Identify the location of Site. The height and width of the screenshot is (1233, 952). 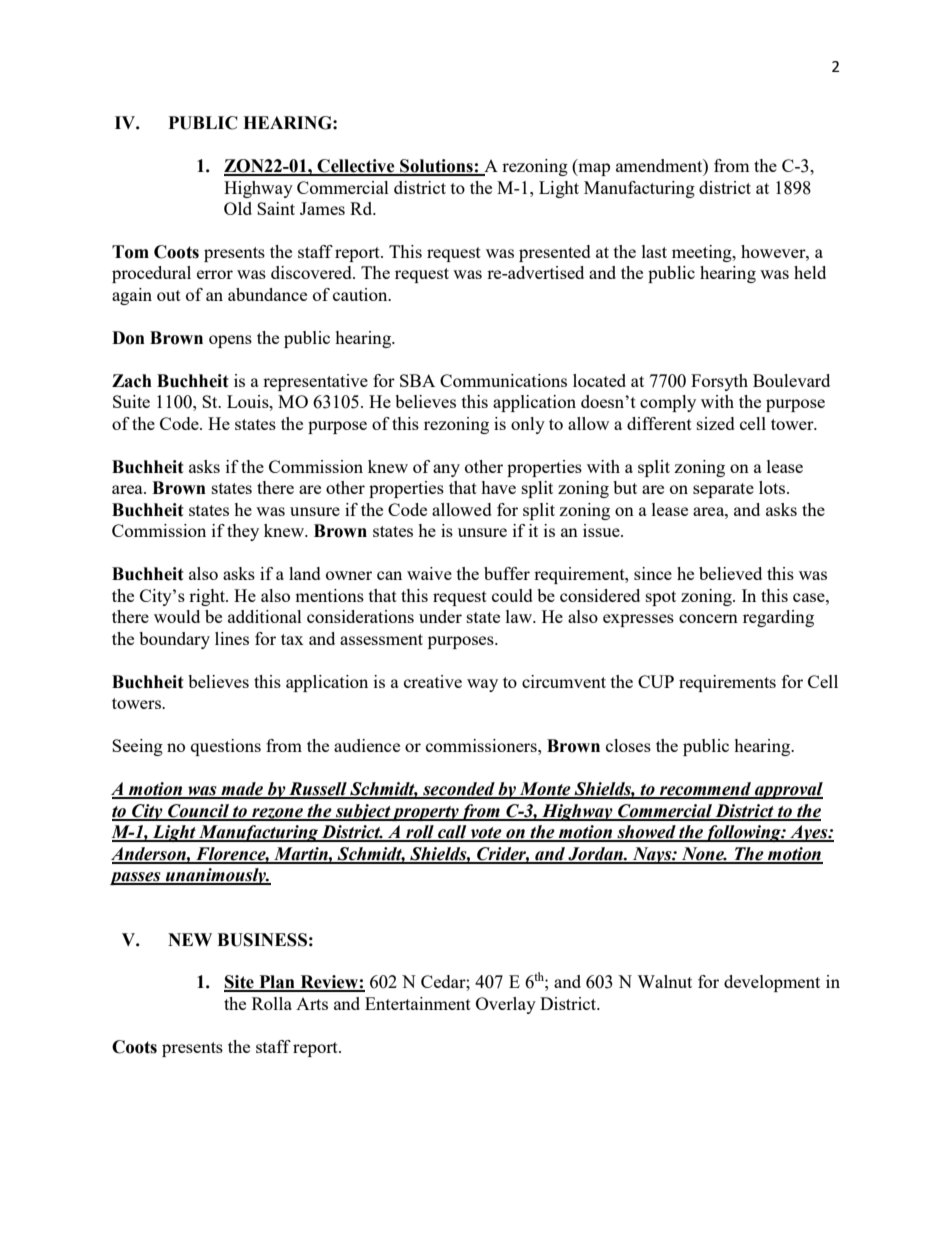
(240, 983).
